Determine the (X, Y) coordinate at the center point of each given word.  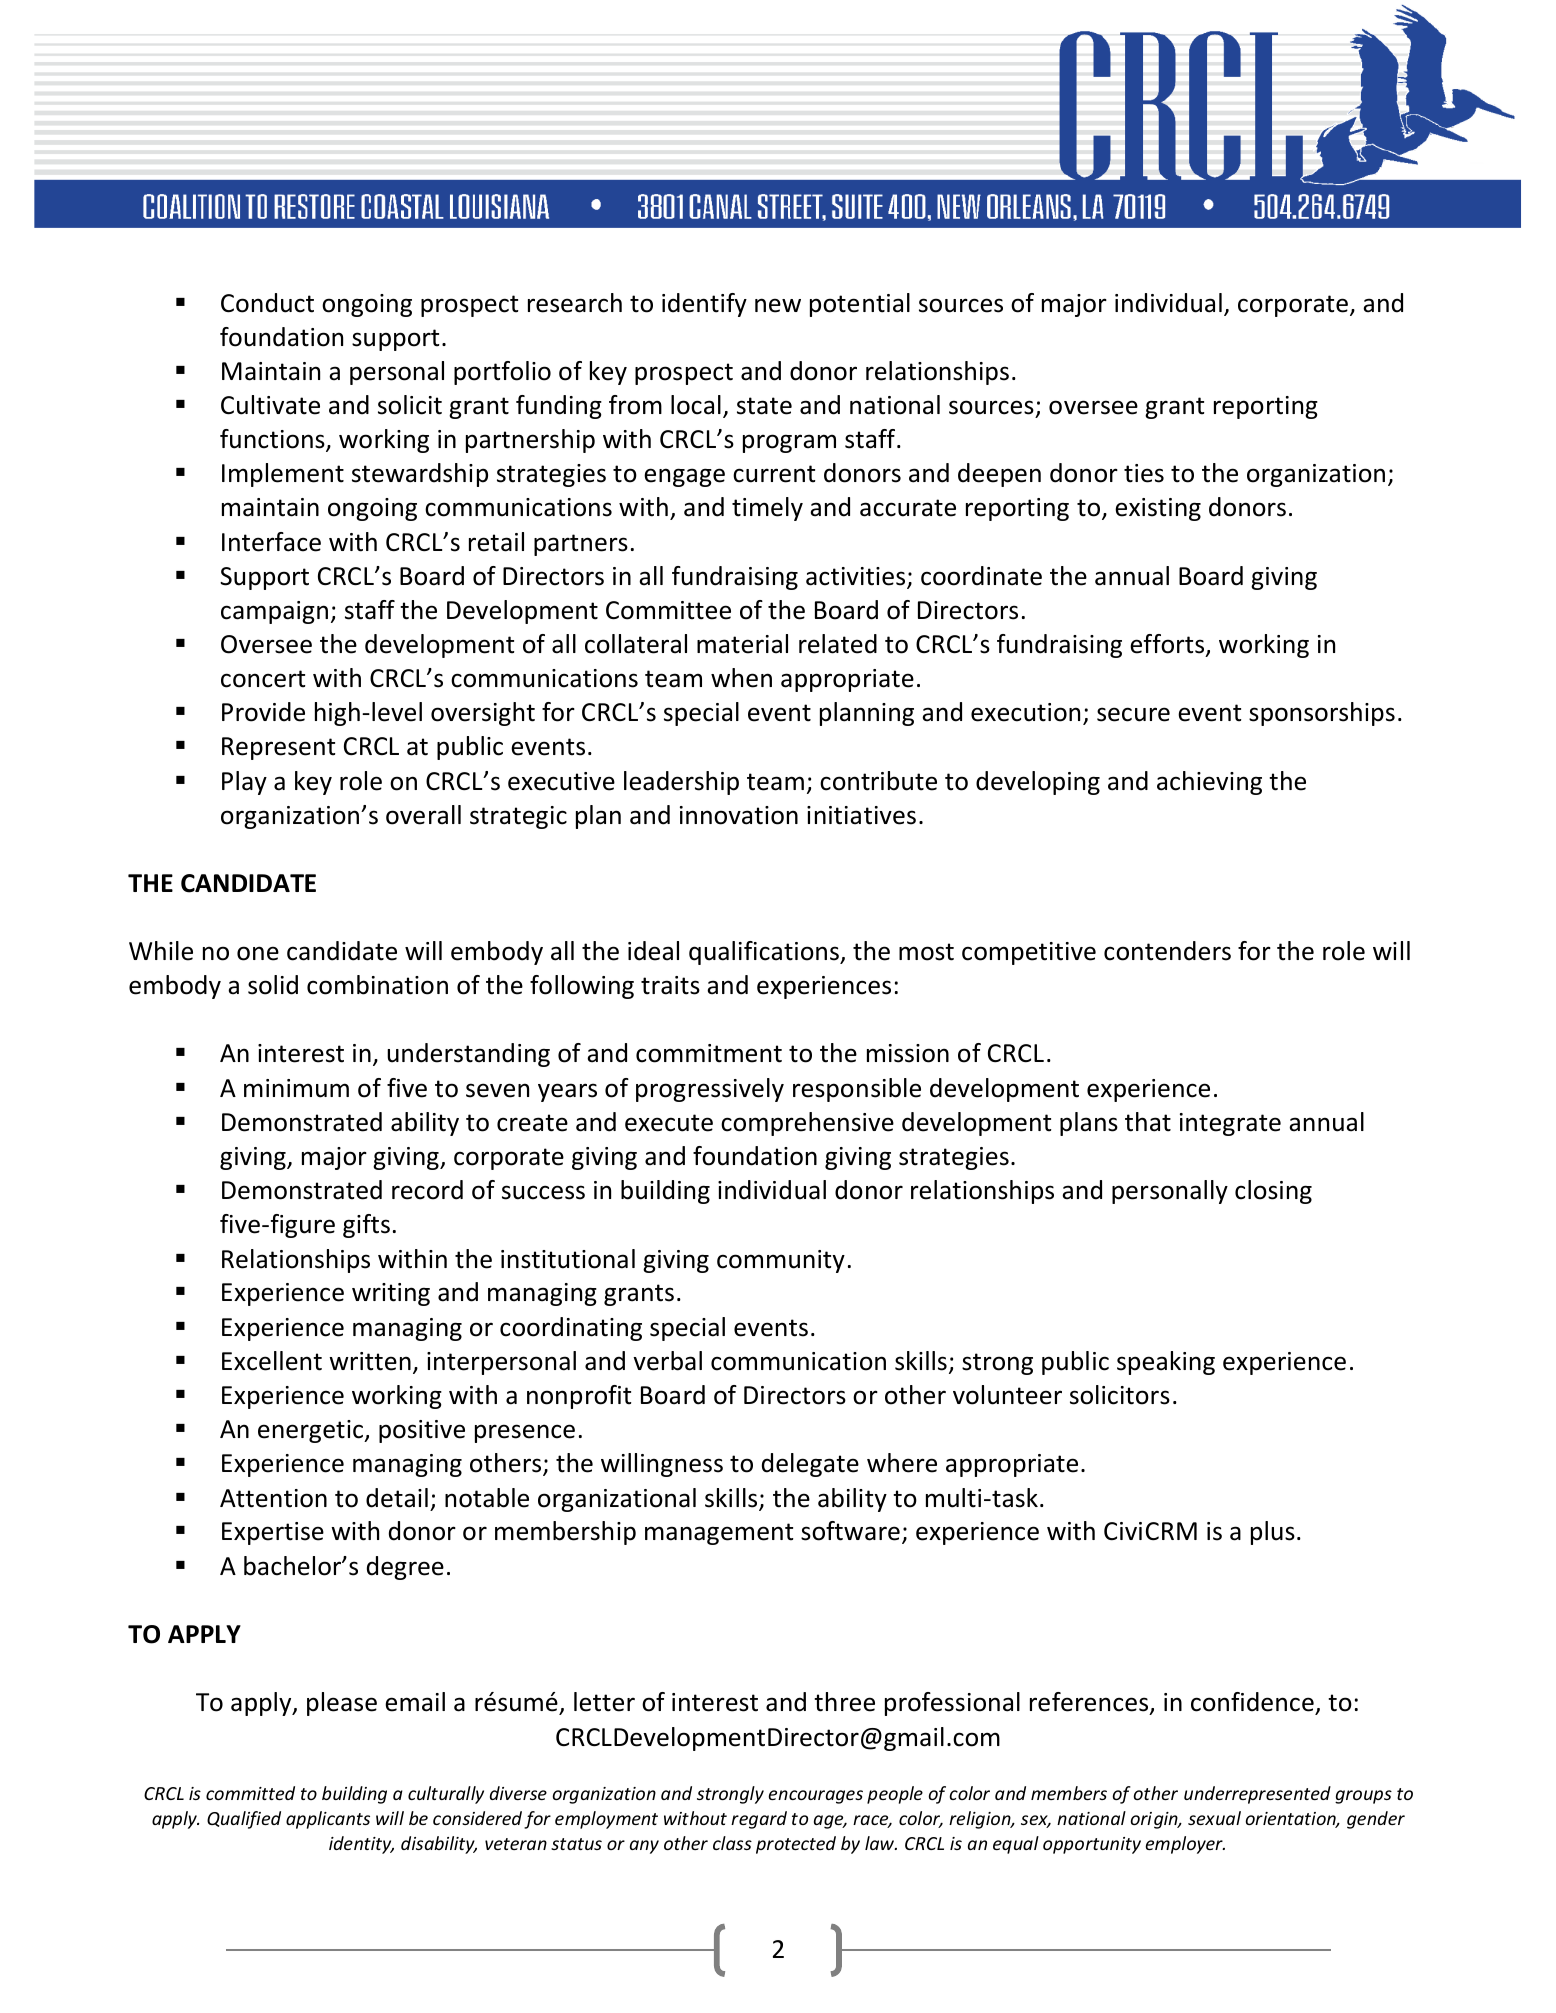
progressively (710, 1090)
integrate (1230, 1124)
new (778, 305)
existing (1158, 509)
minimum (296, 1088)
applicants (328, 1820)
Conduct (267, 303)
